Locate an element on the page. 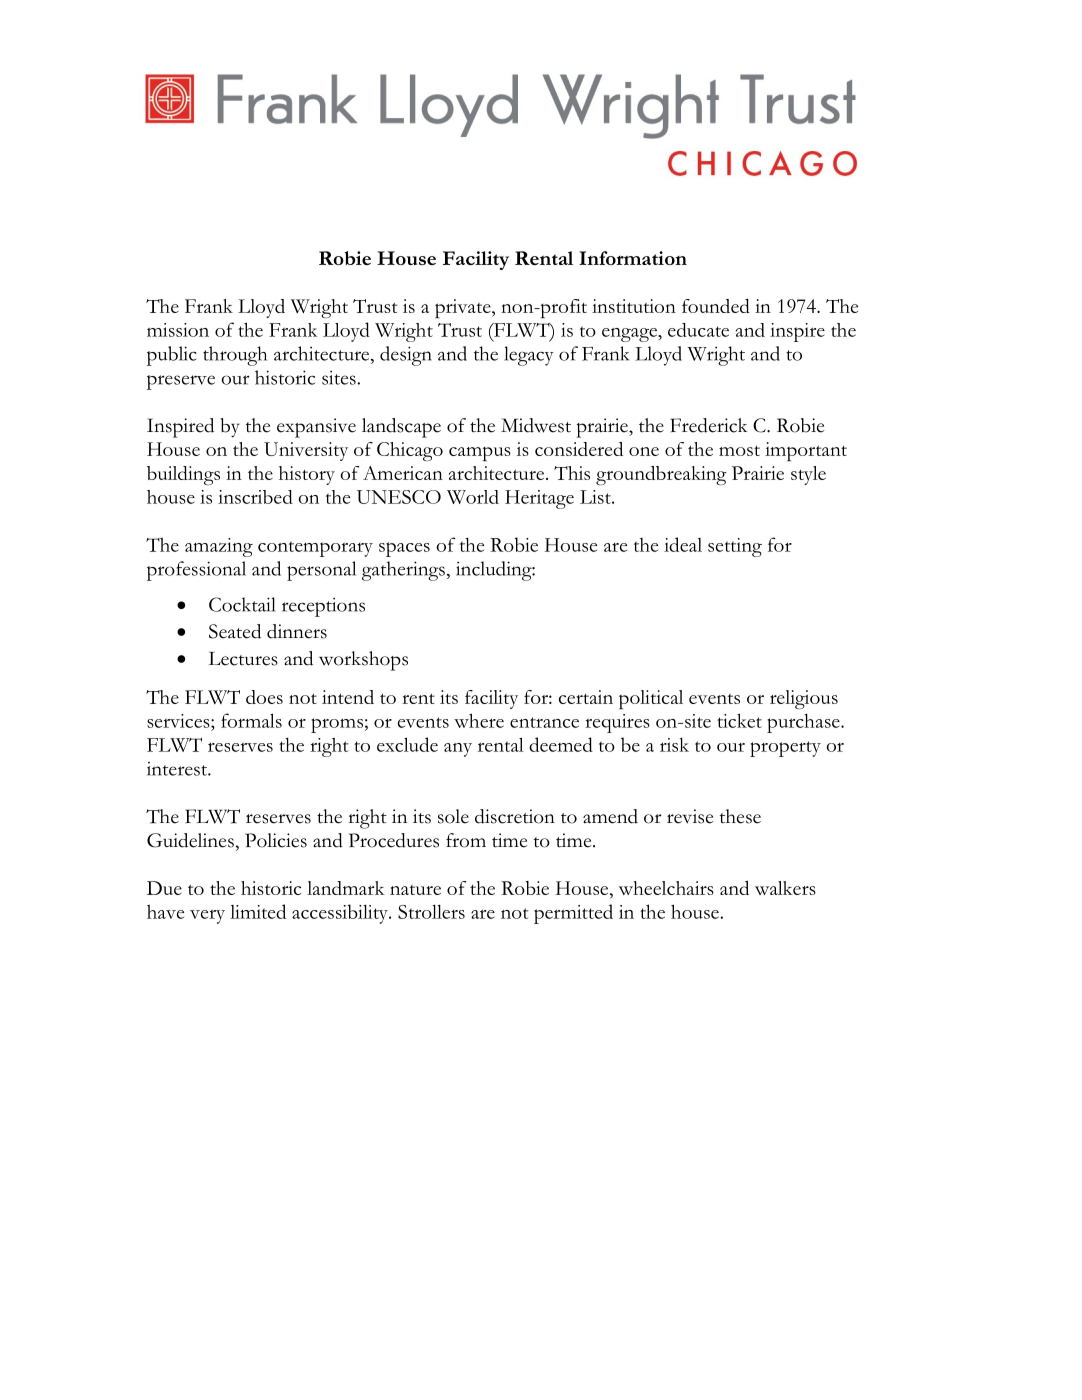 The image size is (1082, 1400). founded is located at coordinates (716, 306).
